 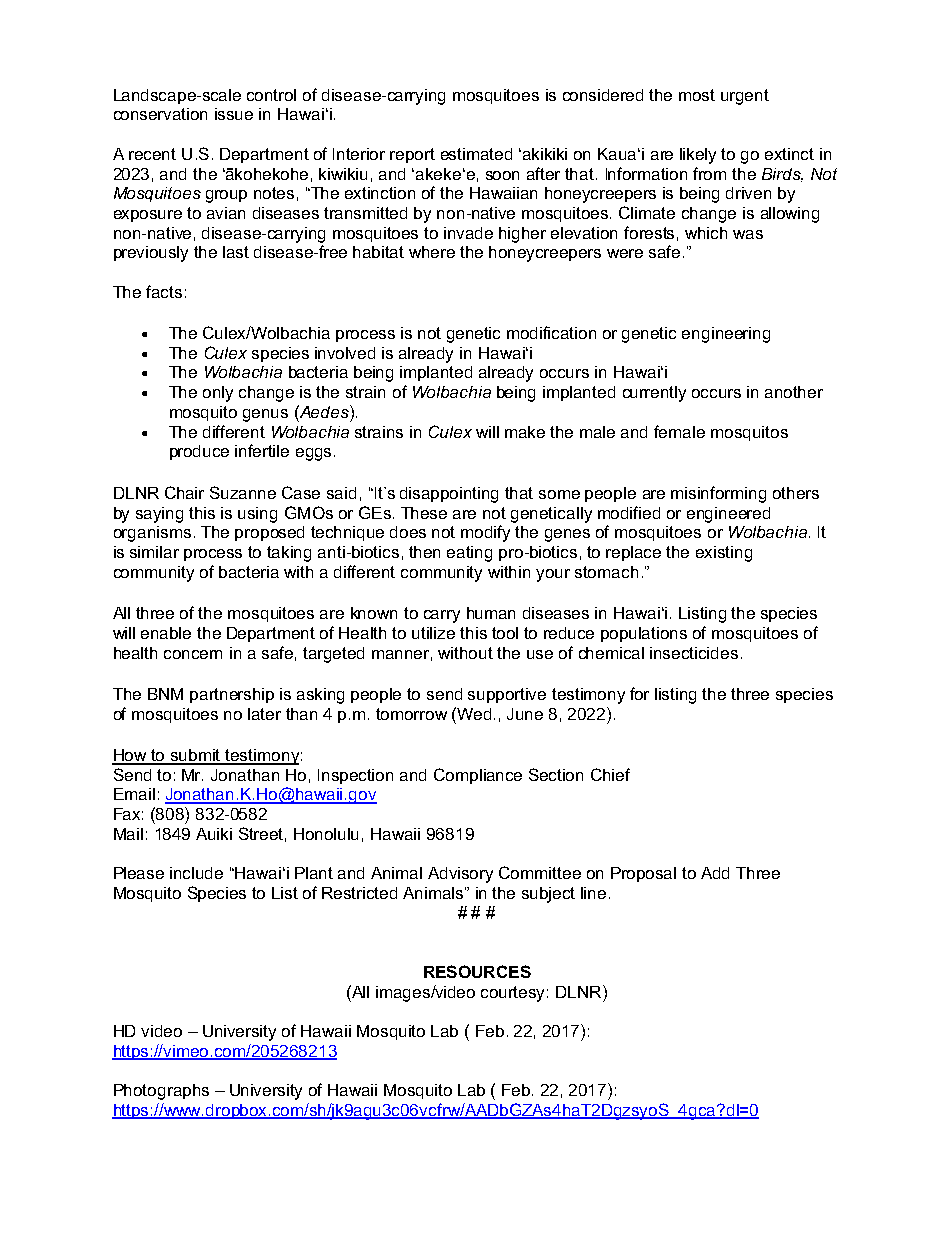 What do you see at coordinates (476, 154) in the screenshot?
I see `estimated` at bounding box center [476, 154].
